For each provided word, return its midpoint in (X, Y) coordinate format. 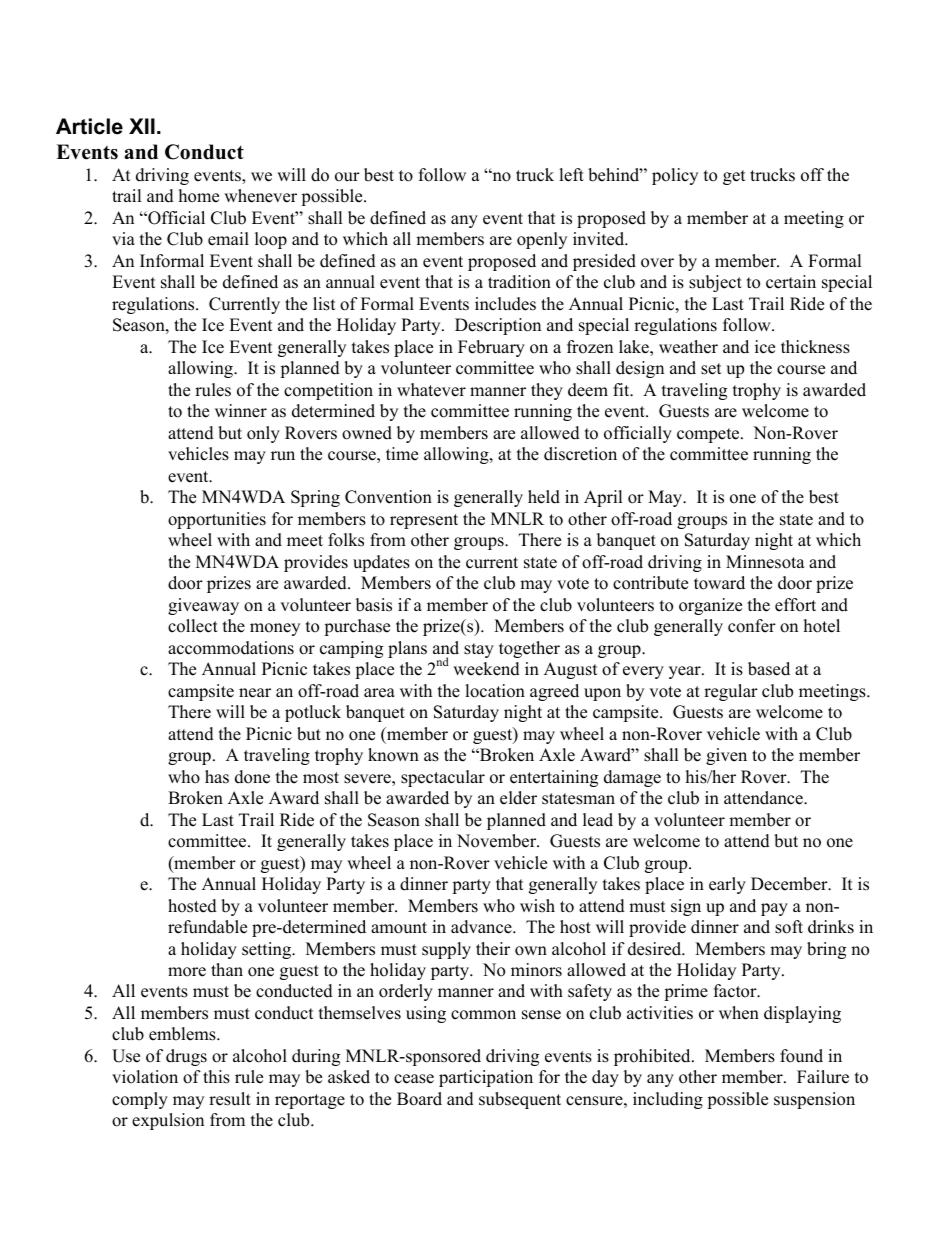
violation (145, 1077)
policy (675, 176)
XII (142, 126)
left (571, 175)
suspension (814, 1100)
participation (486, 1078)
